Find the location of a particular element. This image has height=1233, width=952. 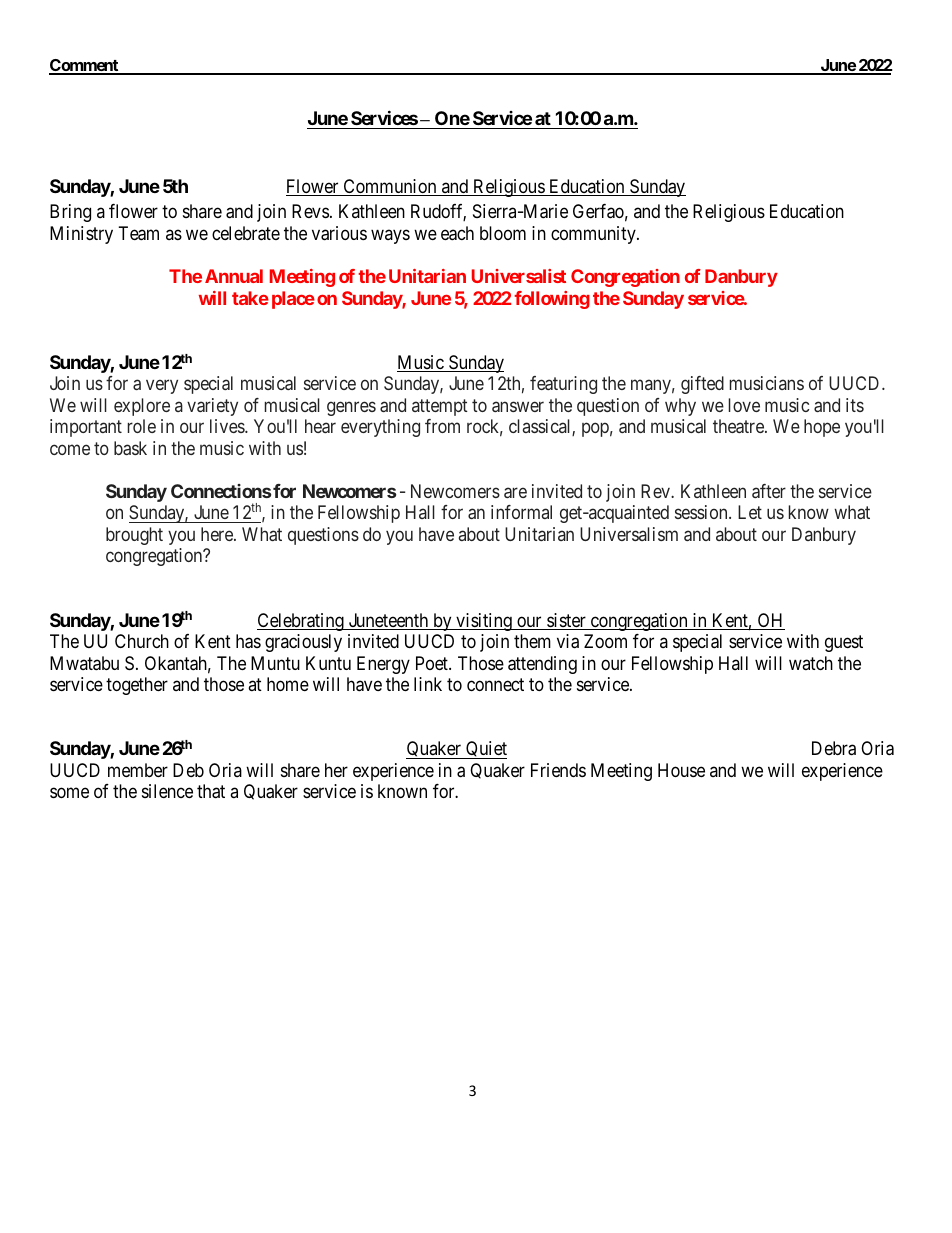

role is located at coordinates (142, 426).
